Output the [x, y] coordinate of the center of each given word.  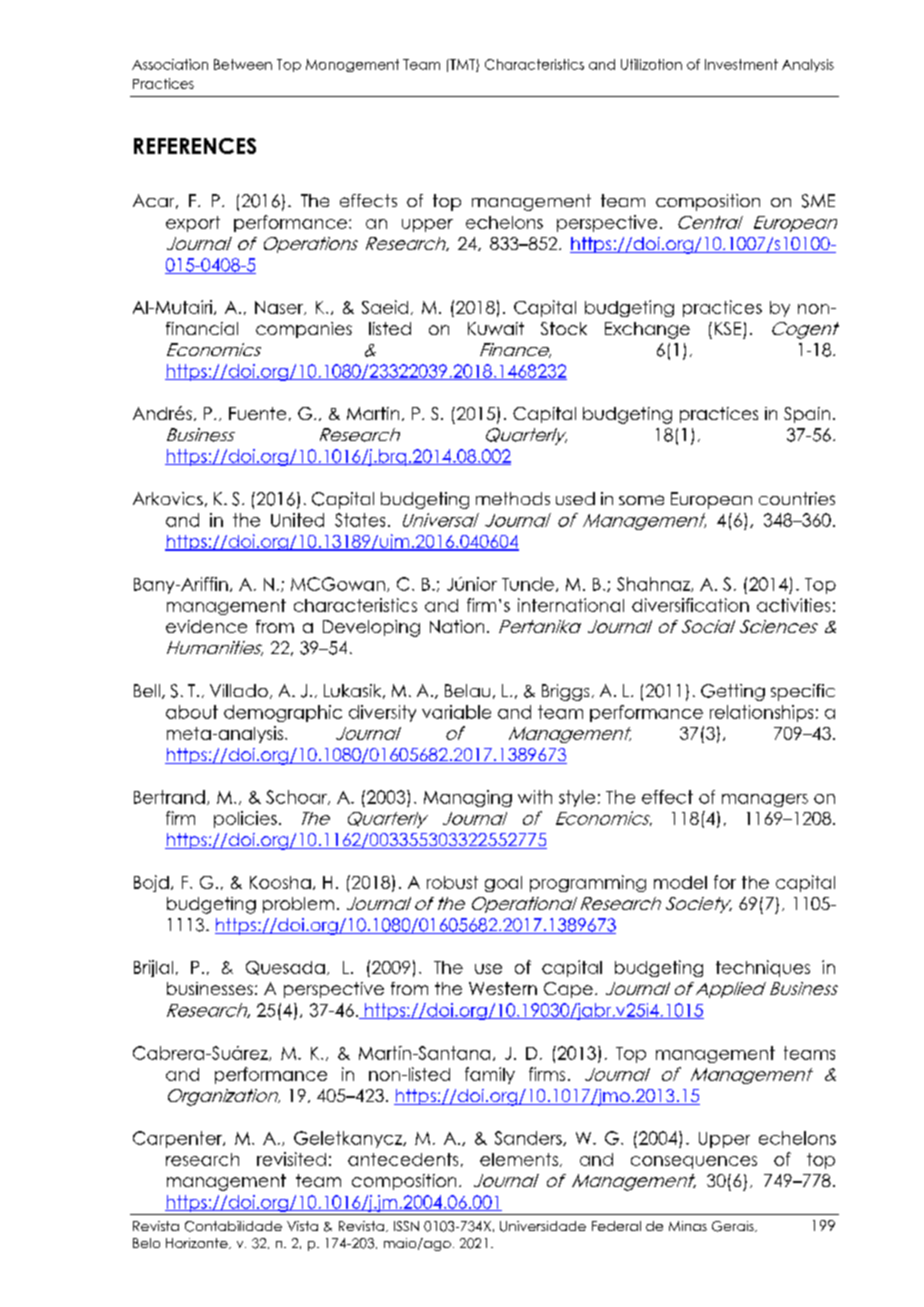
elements [519, 1159]
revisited [291, 1159]
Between [243, 64]
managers [765, 800]
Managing [468, 798]
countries [797, 498]
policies [245, 819]
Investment [741, 64]
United [297, 520]
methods [513, 498]
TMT [462, 65]
